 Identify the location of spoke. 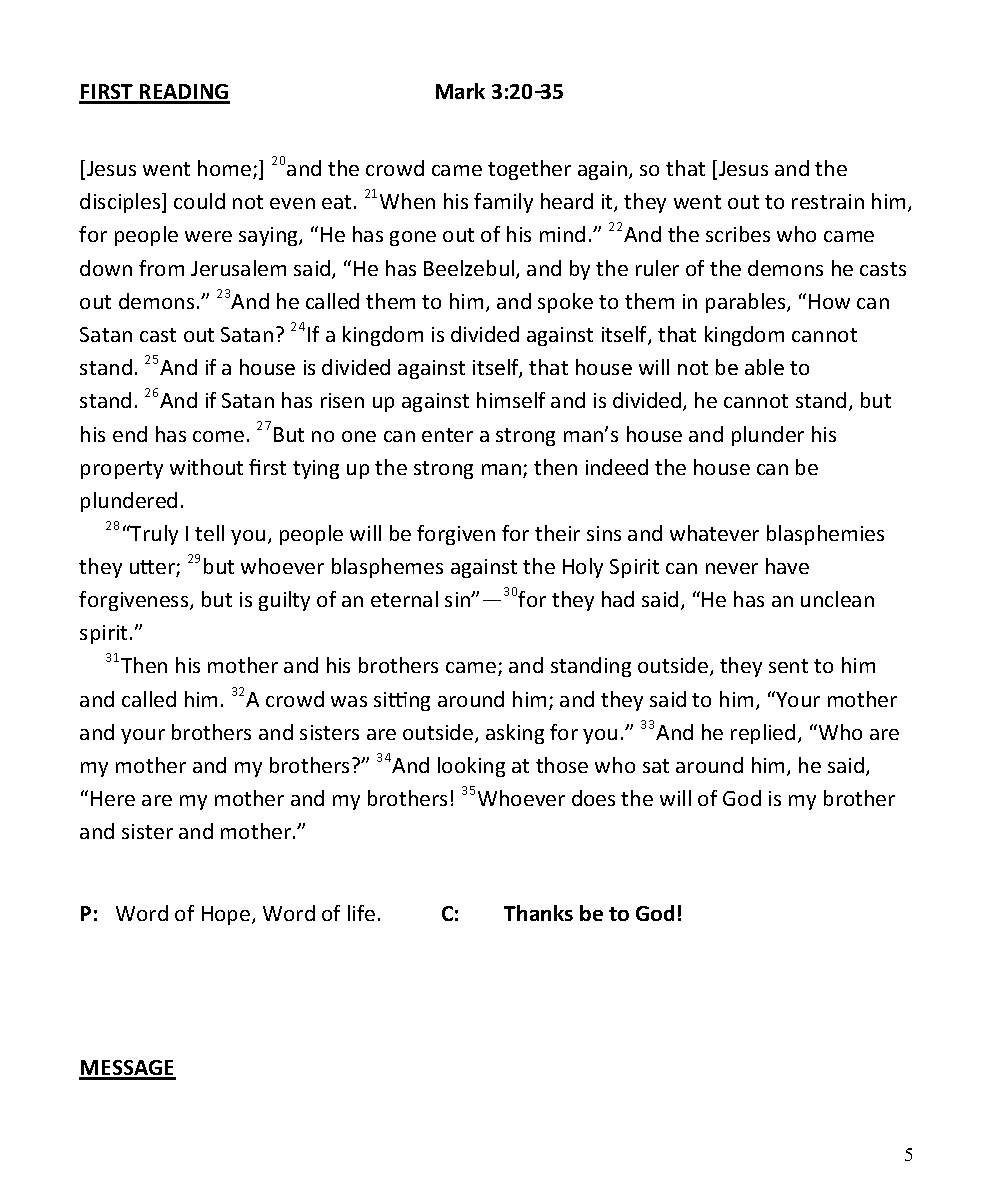
(565, 303).
